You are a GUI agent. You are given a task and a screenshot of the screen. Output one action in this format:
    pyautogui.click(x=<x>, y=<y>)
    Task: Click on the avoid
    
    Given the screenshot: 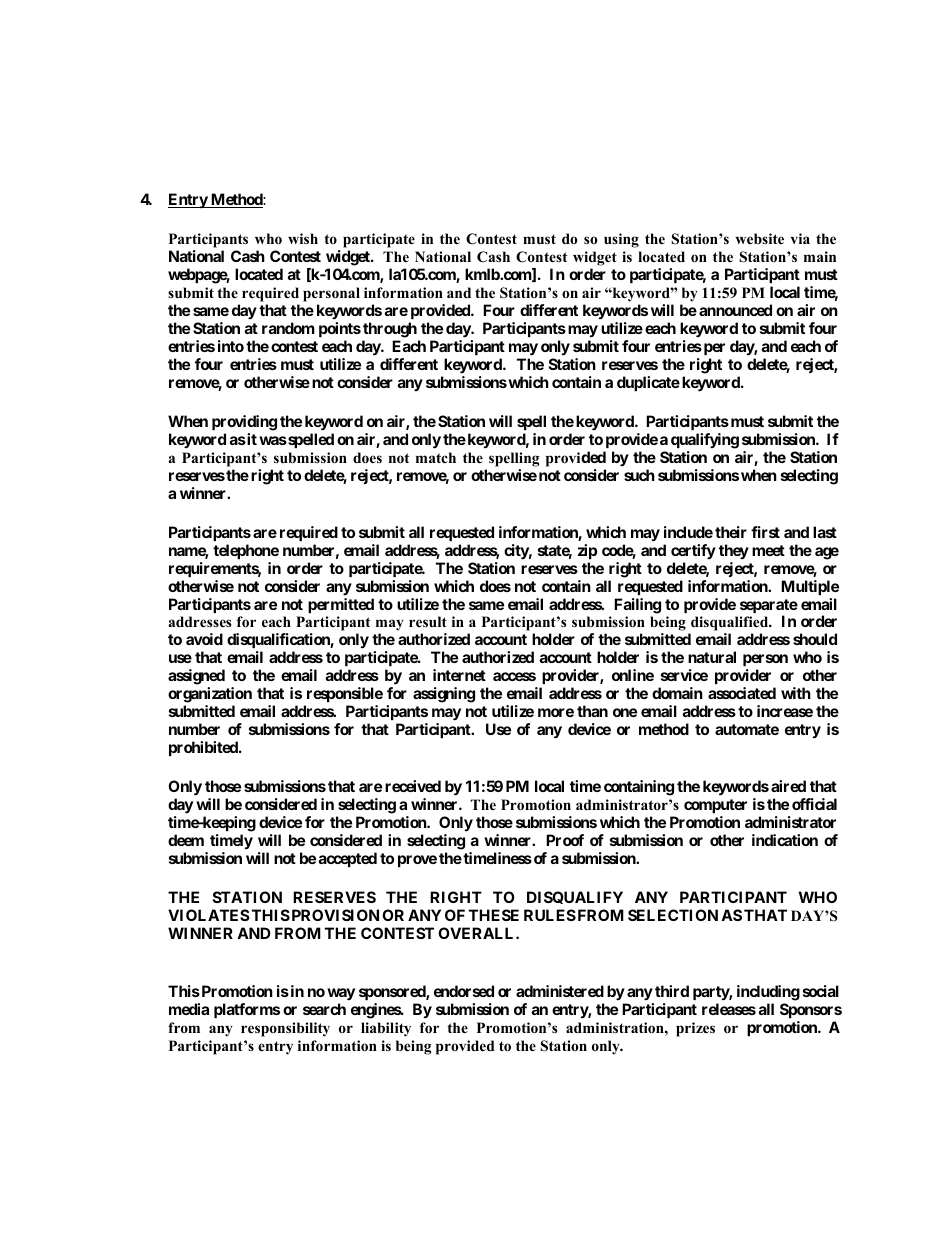 What is the action you would take?
    pyautogui.click(x=204, y=639)
